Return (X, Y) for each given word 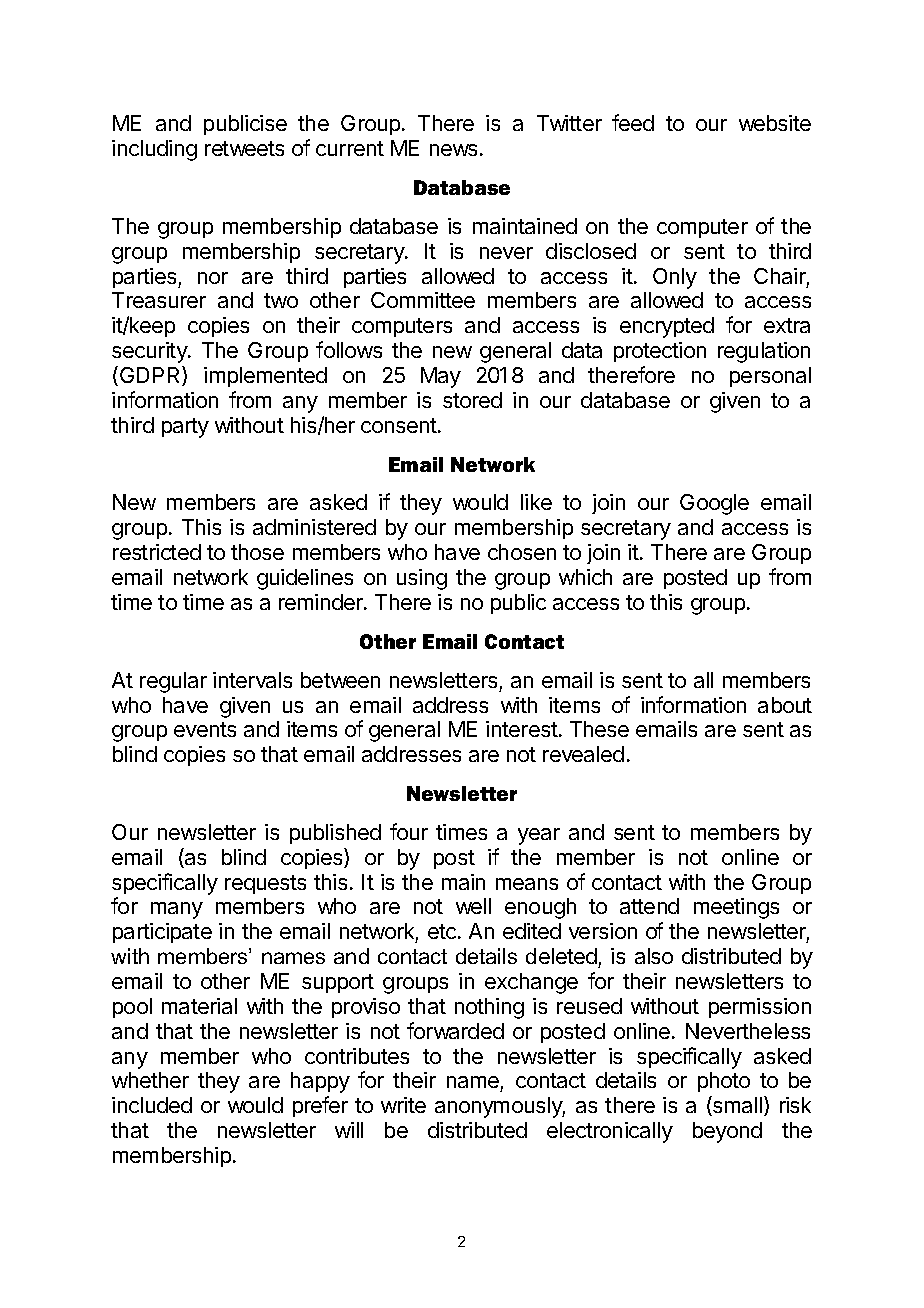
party (185, 428)
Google (714, 504)
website (775, 123)
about (785, 705)
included (152, 1105)
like (536, 502)
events (205, 729)
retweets (244, 148)
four (409, 831)
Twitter (569, 123)
